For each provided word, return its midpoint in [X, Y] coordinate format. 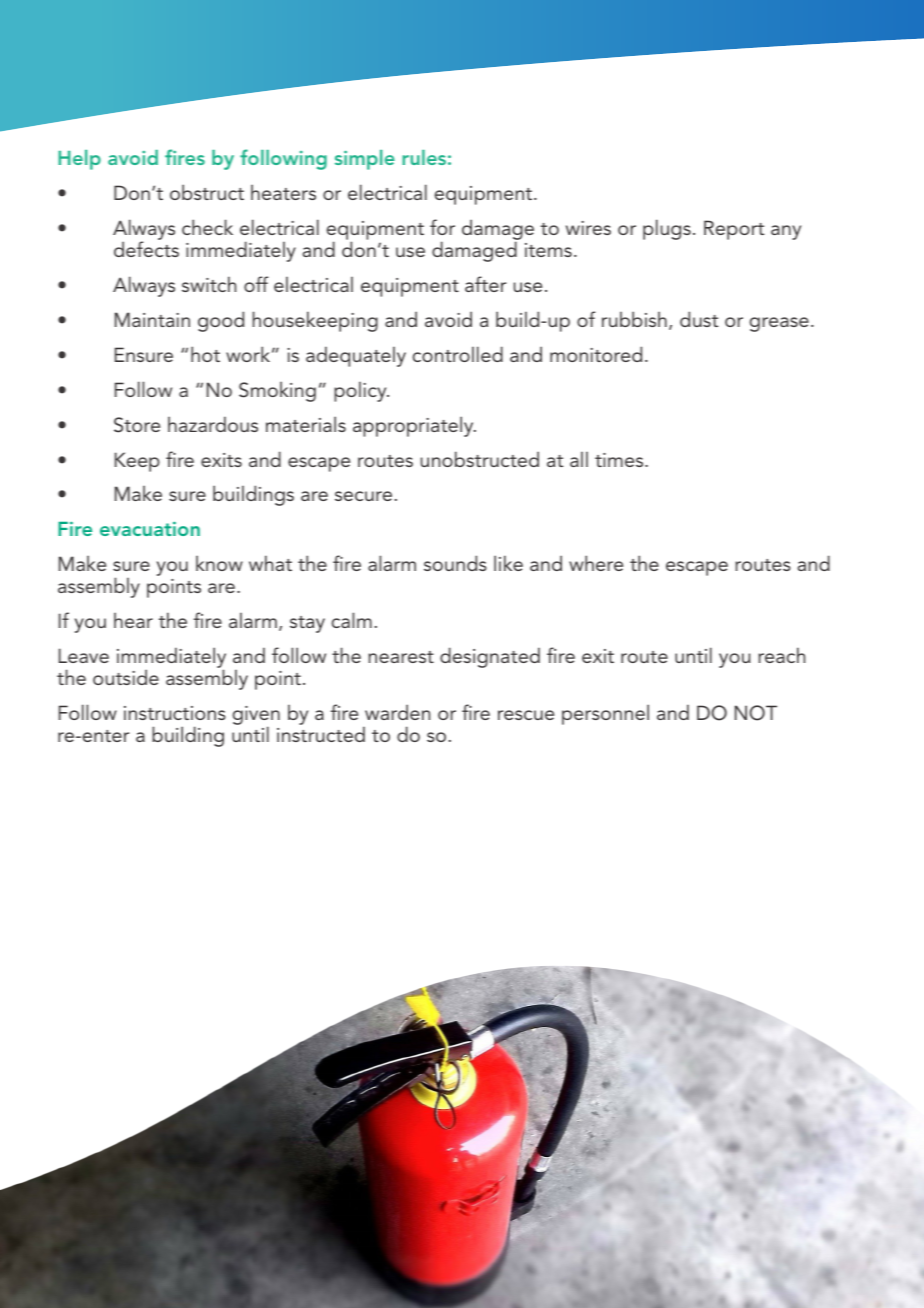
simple [365, 160]
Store [137, 425]
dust [699, 319]
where [596, 563]
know [219, 563]
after [485, 284]
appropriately [414, 426]
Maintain [152, 319]
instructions [175, 713]
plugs [667, 229]
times [620, 460]
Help [79, 160]
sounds [455, 563]
